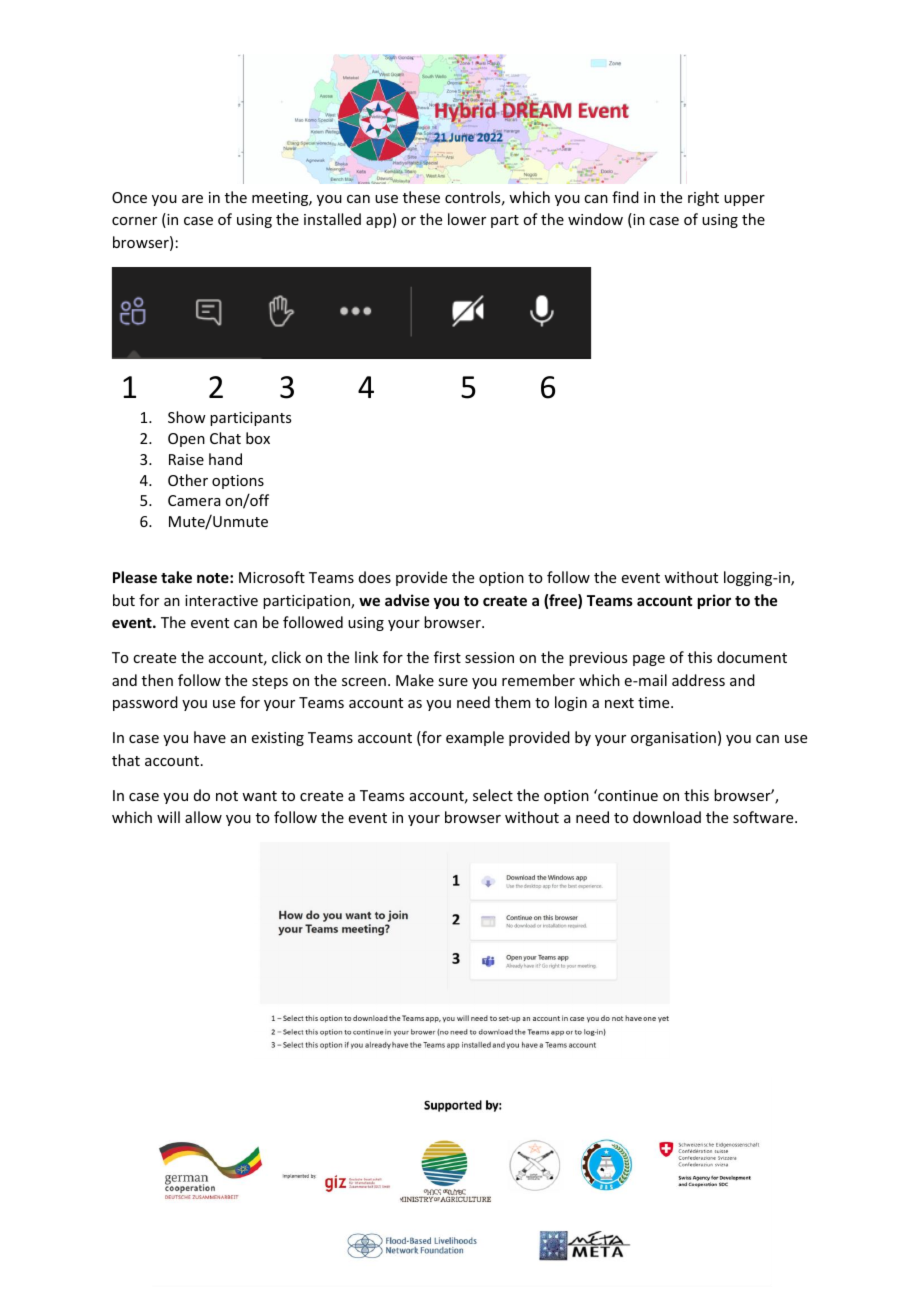  Describe the element at coordinates (493, 795) in the screenshot. I see `select` at that location.
